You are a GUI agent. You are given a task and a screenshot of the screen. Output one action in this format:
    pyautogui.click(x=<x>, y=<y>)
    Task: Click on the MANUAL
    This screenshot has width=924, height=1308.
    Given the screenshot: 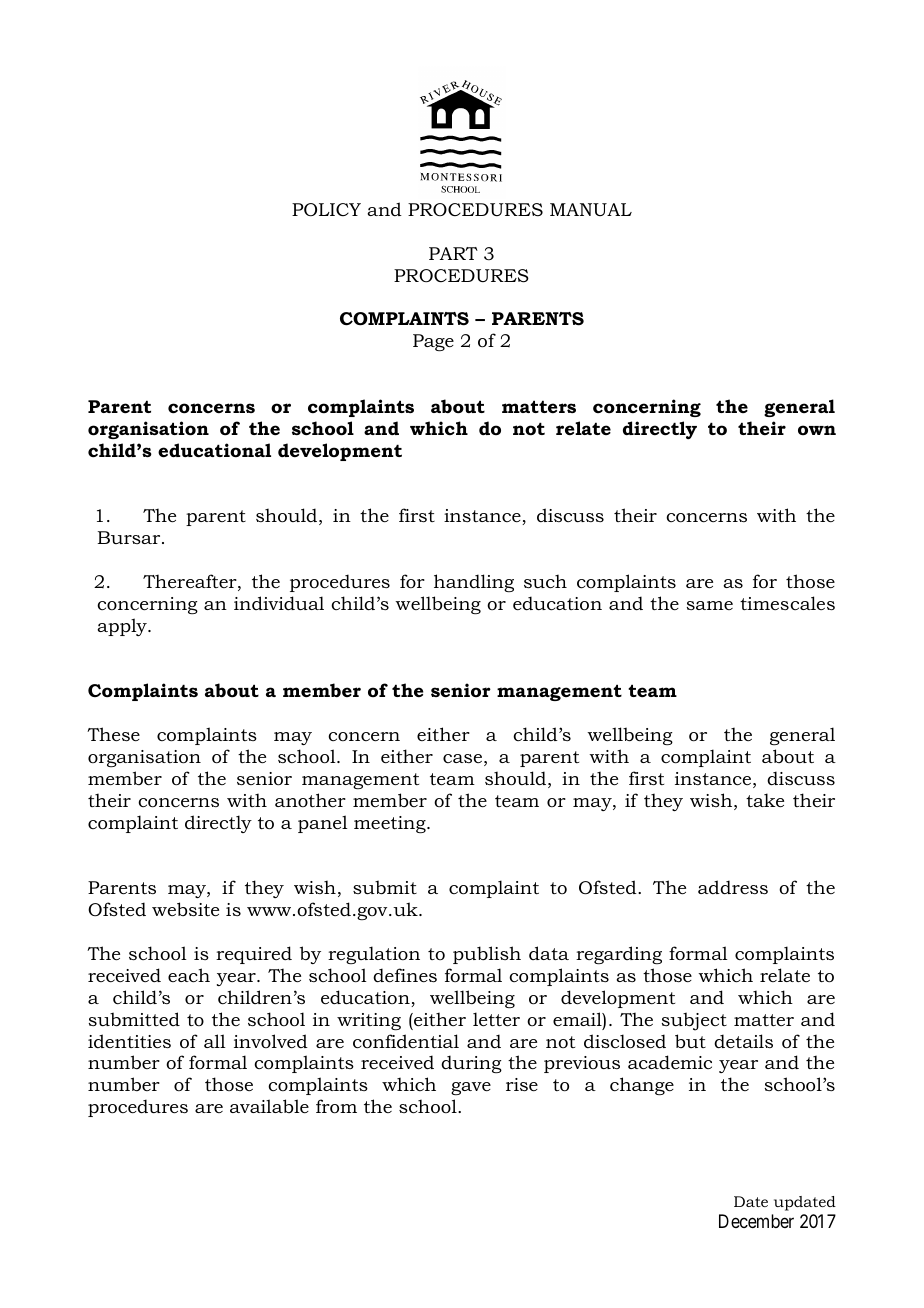 What is the action you would take?
    pyautogui.click(x=591, y=209)
